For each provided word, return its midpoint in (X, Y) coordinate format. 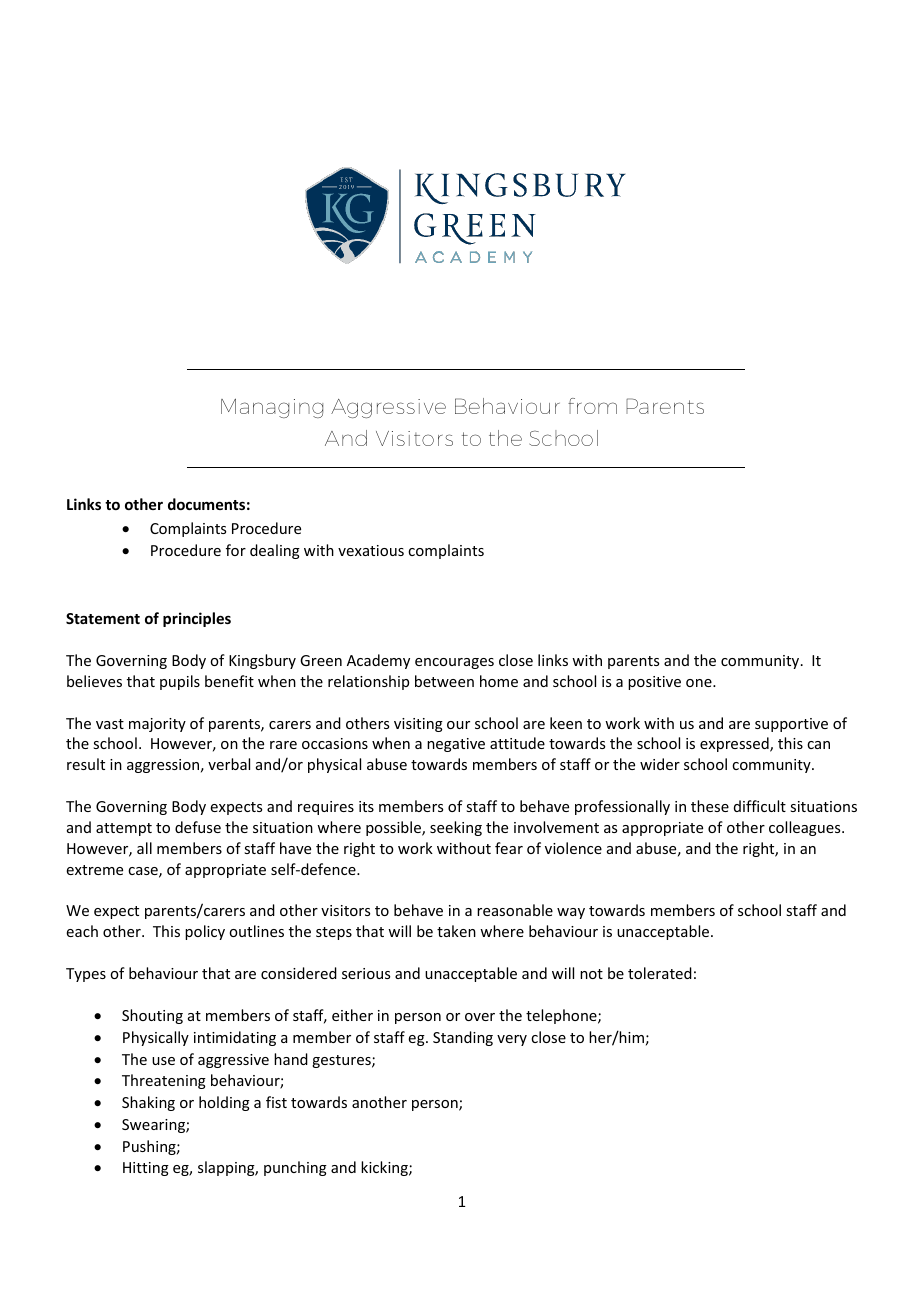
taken (456, 931)
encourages (454, 663)
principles (197, 619)
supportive (791, 725)
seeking (456, 828)
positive (654, 683)
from (592, 406)
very (512, 1040)
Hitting (146, 1169)
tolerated (660, 973)
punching (295, 1168)
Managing (272, 408)
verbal (229, 764)
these (710, 806)
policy (205, 932)
